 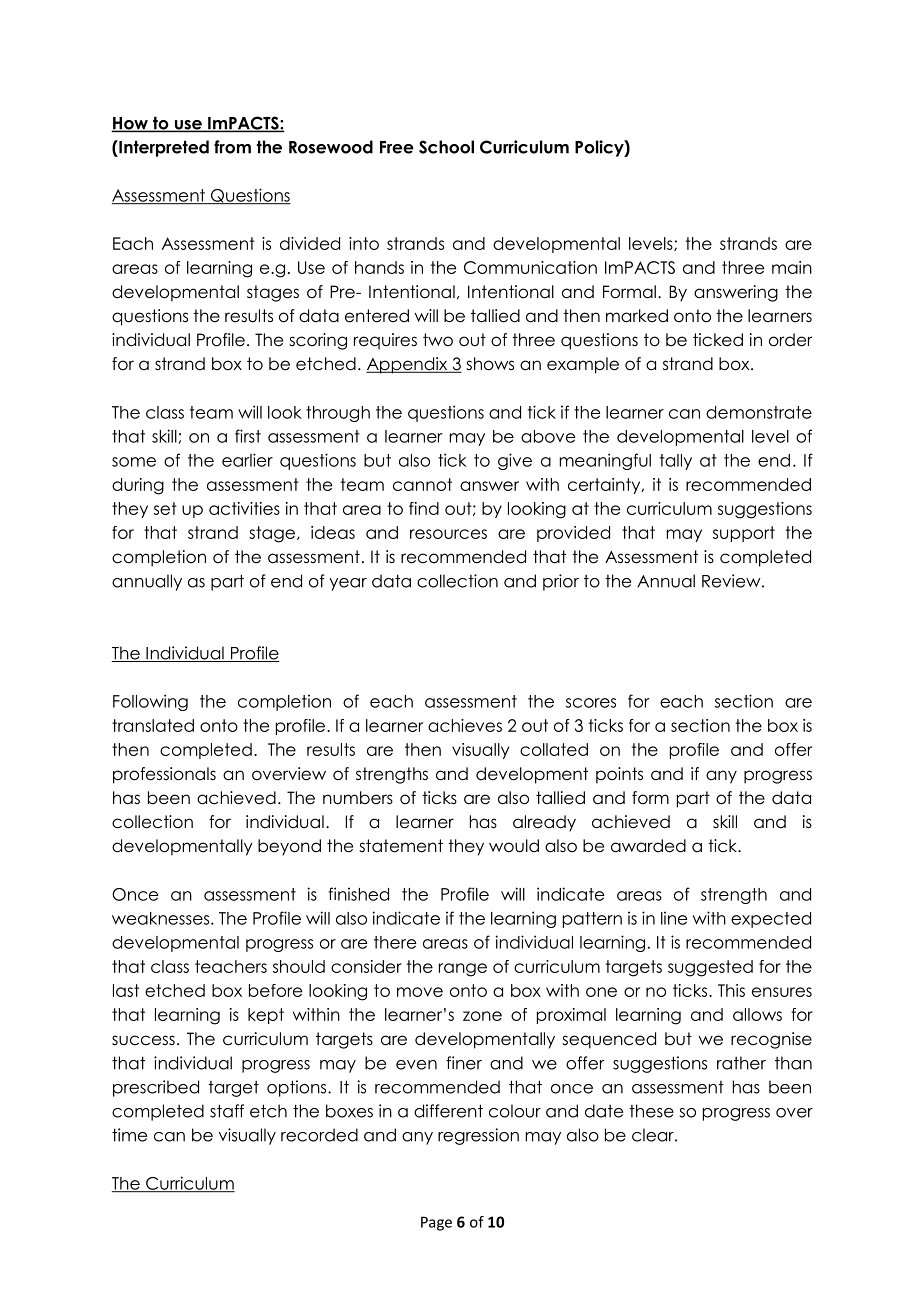 I want to click on School, so click(x=446, y=147).
